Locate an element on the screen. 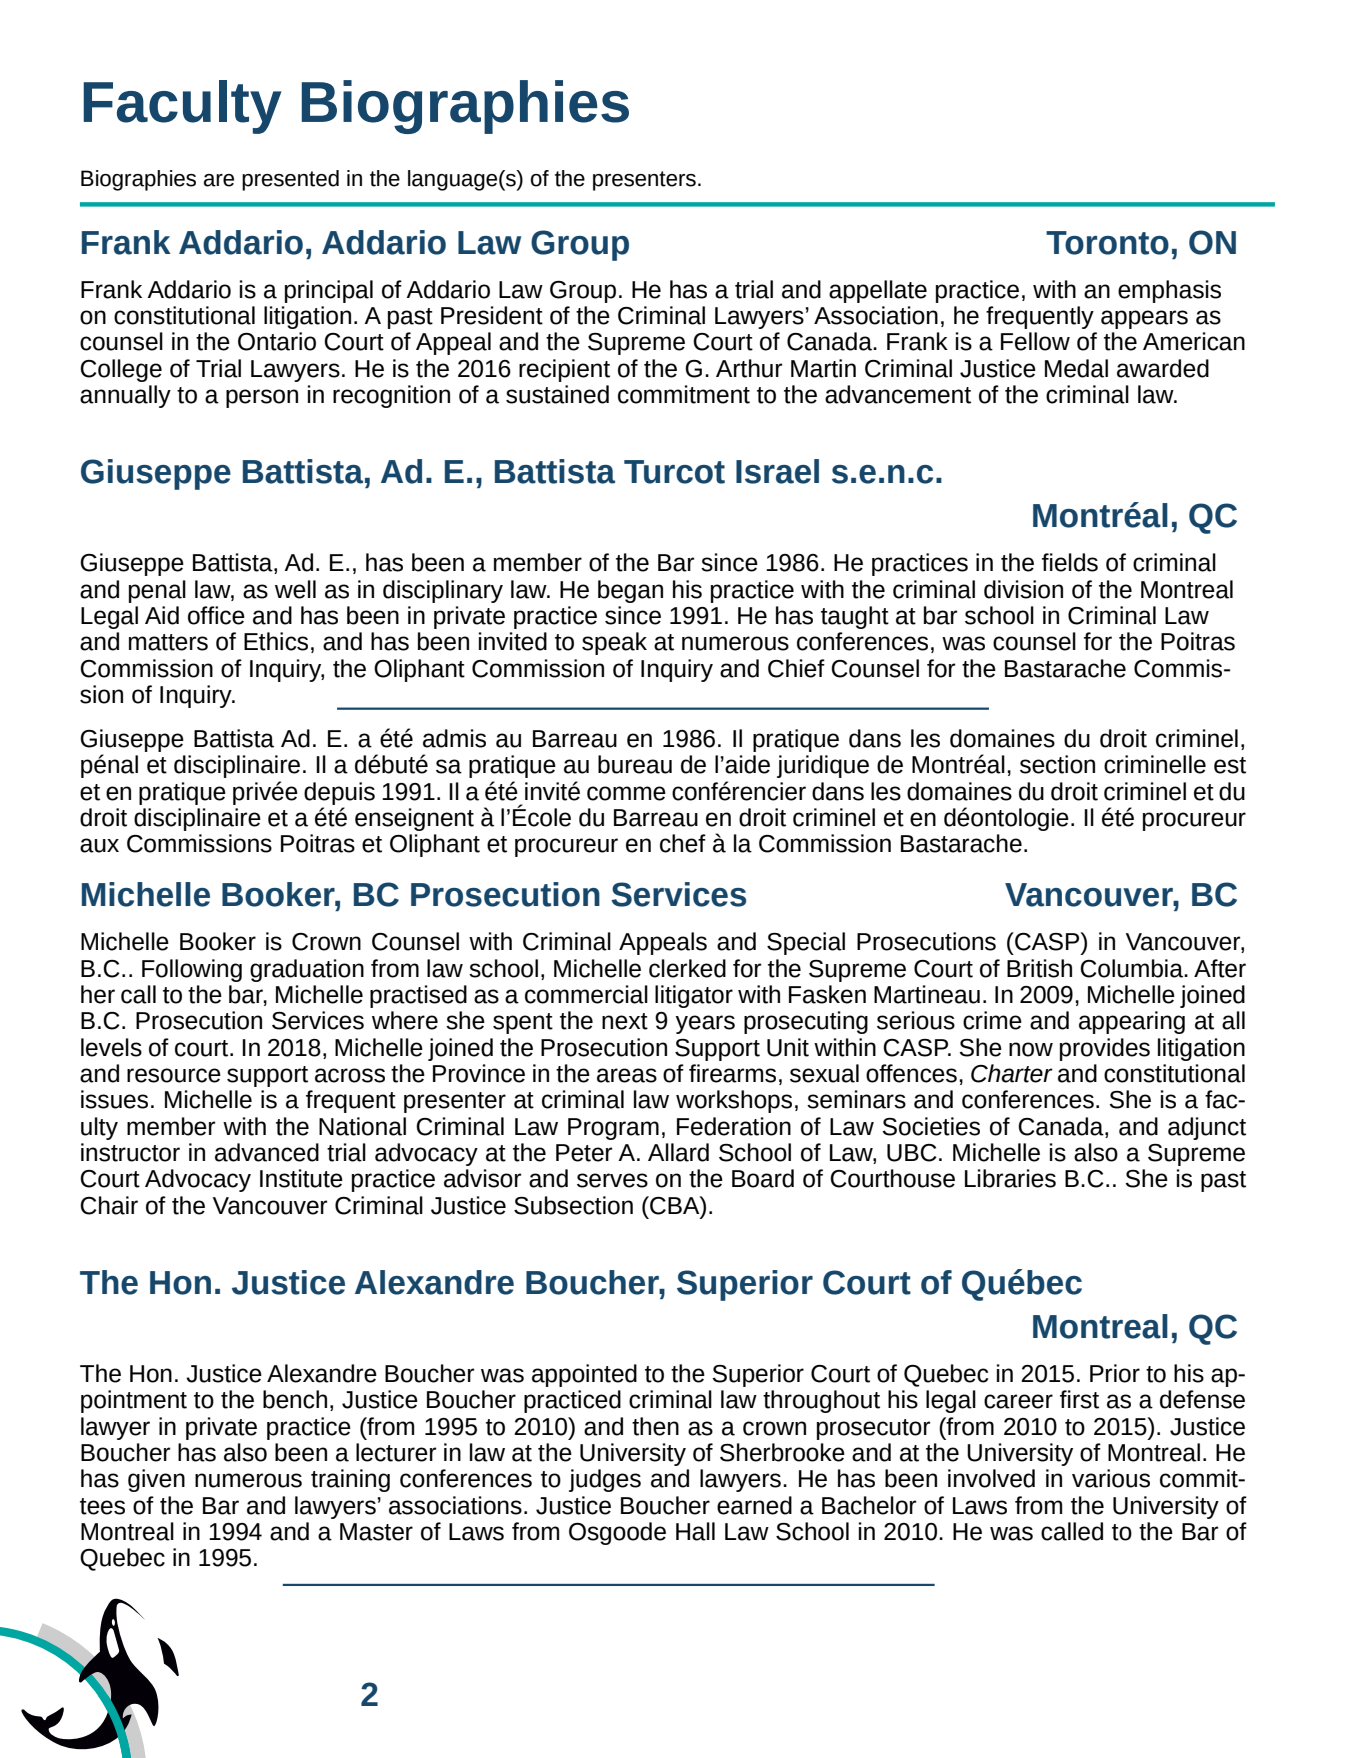  resource is located at coordinates (174, 1075).
